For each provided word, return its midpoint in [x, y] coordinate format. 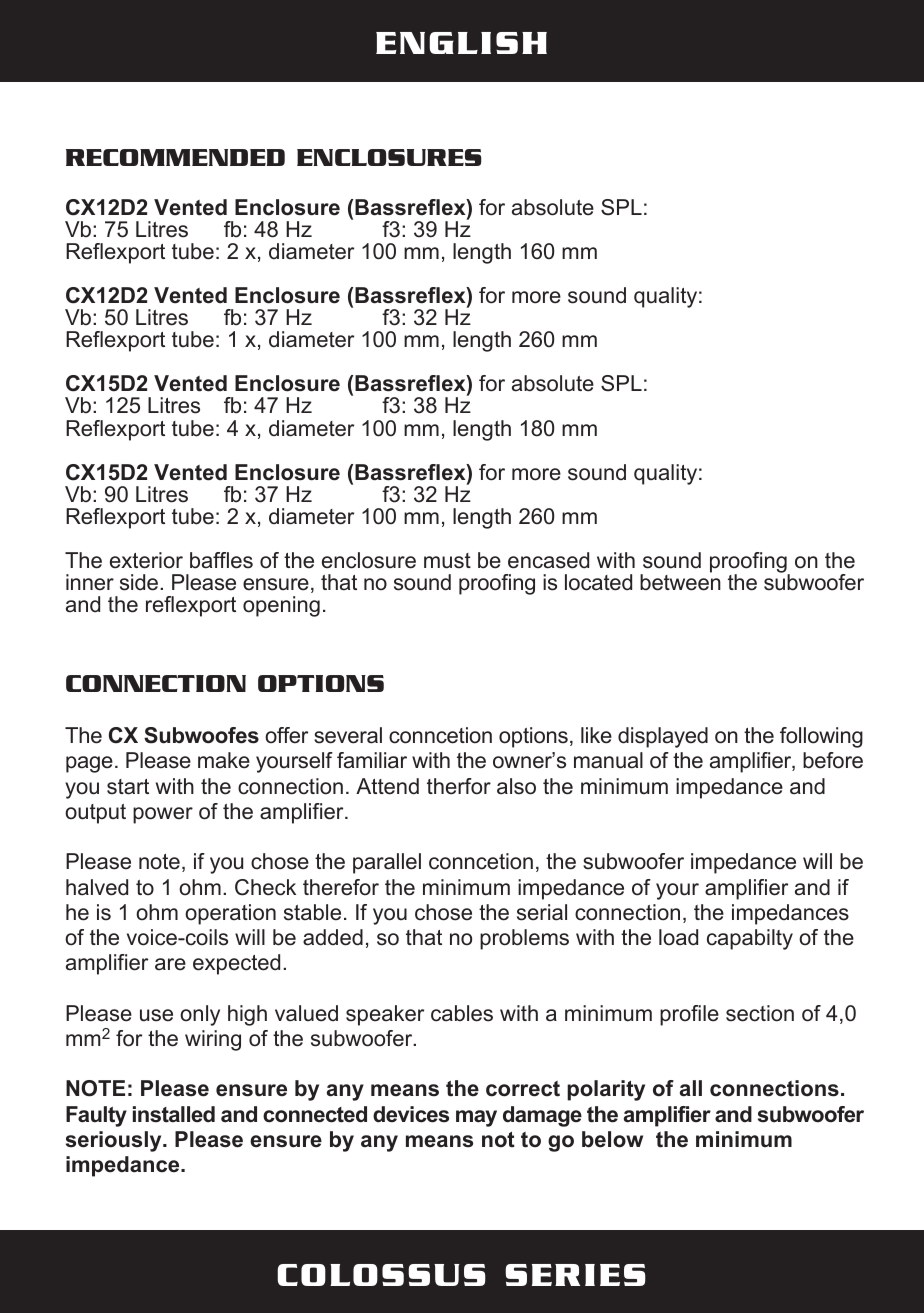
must [447, 561]
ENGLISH [461, 43]
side [140, 582]
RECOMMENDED [175, 157]
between [680, 581]
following [821, 737]
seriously [115, 1141]
